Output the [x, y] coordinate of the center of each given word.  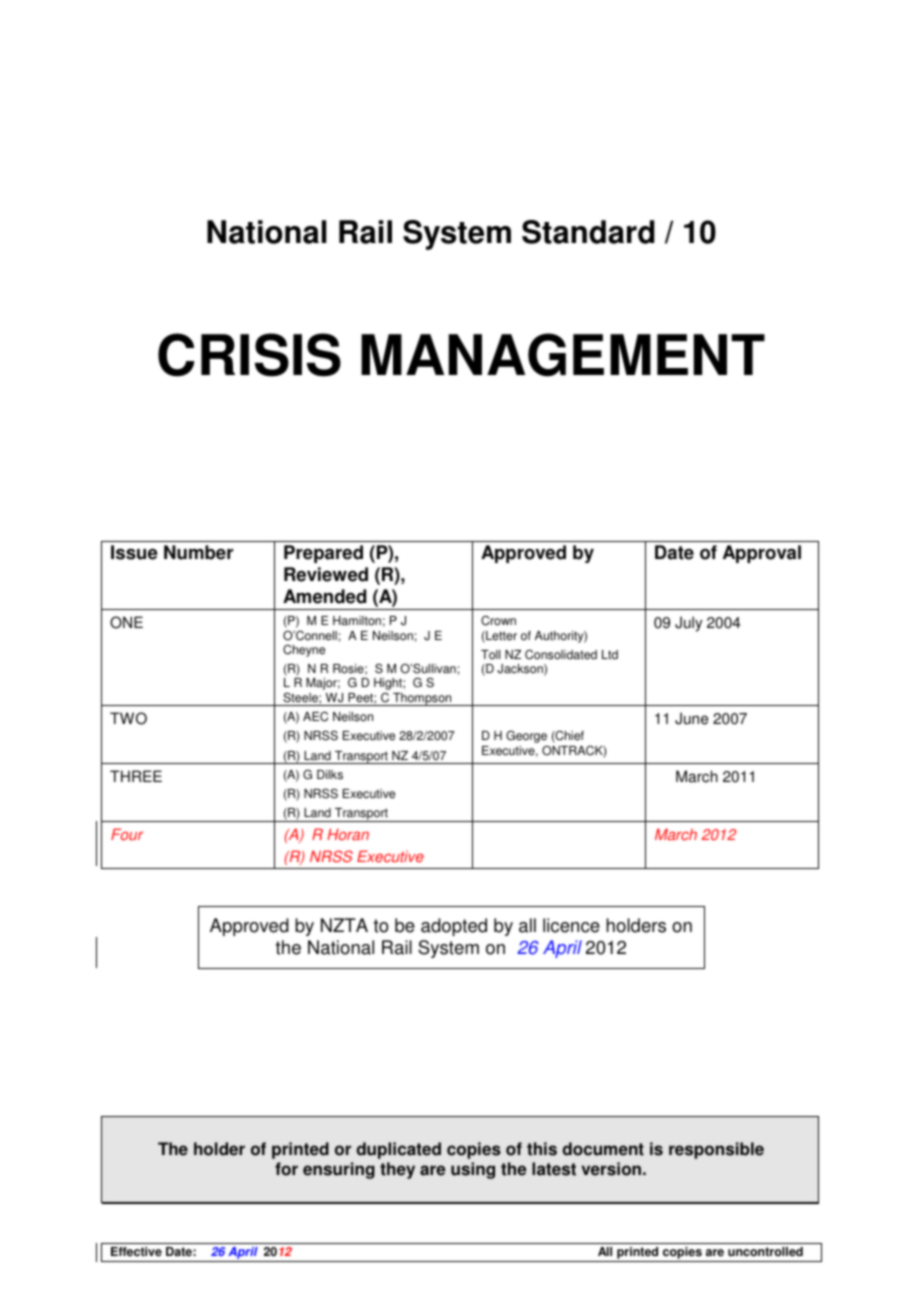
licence [571, 925]
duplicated [398, 1150]
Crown [498, 620]
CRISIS [249, 355]
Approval [762, 554]
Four [127, 835]
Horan [348, 835]
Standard [588, 232]
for [286, 1169]
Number [198, 552]
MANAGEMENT [563, 355]
